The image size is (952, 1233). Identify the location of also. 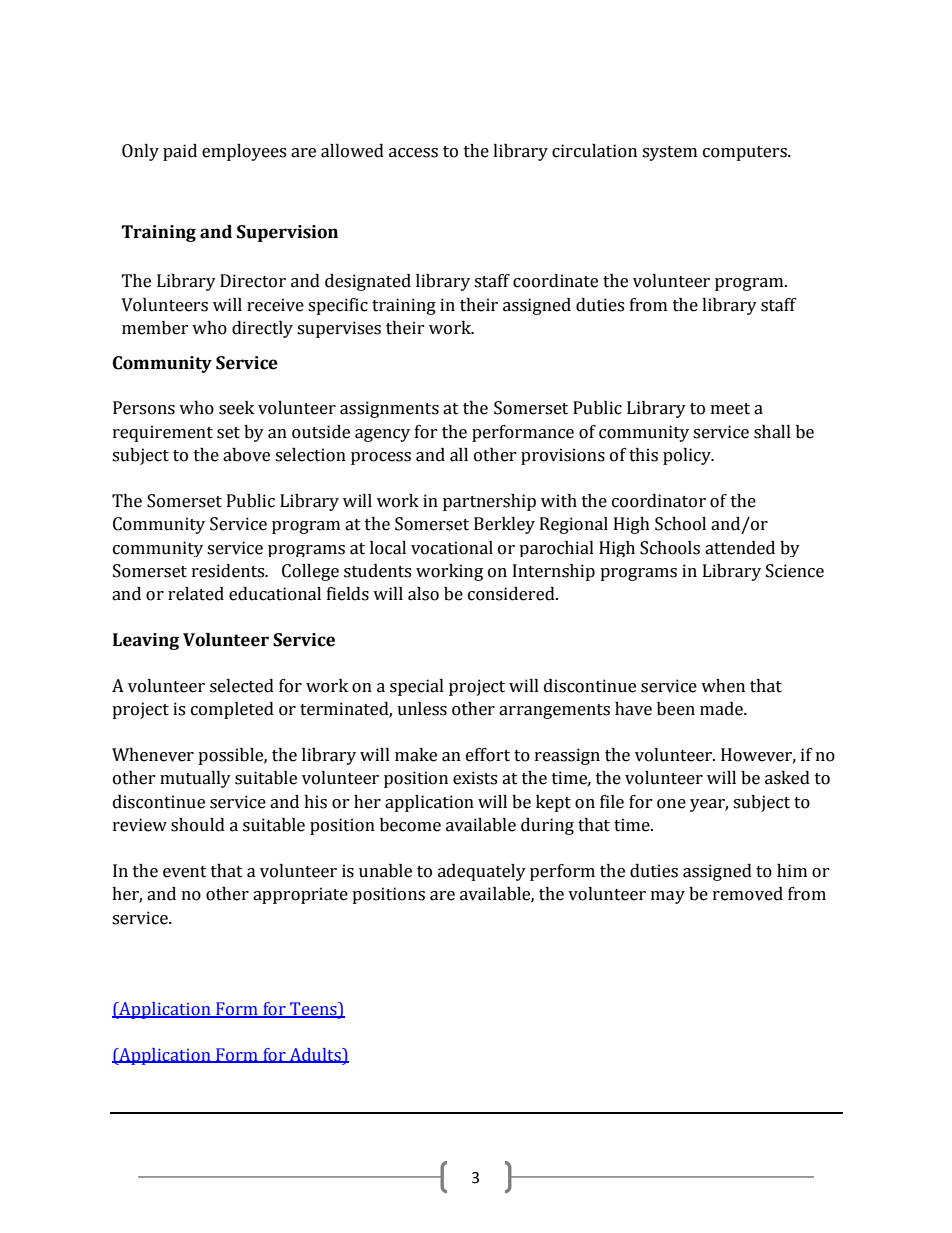
(423, 594).
